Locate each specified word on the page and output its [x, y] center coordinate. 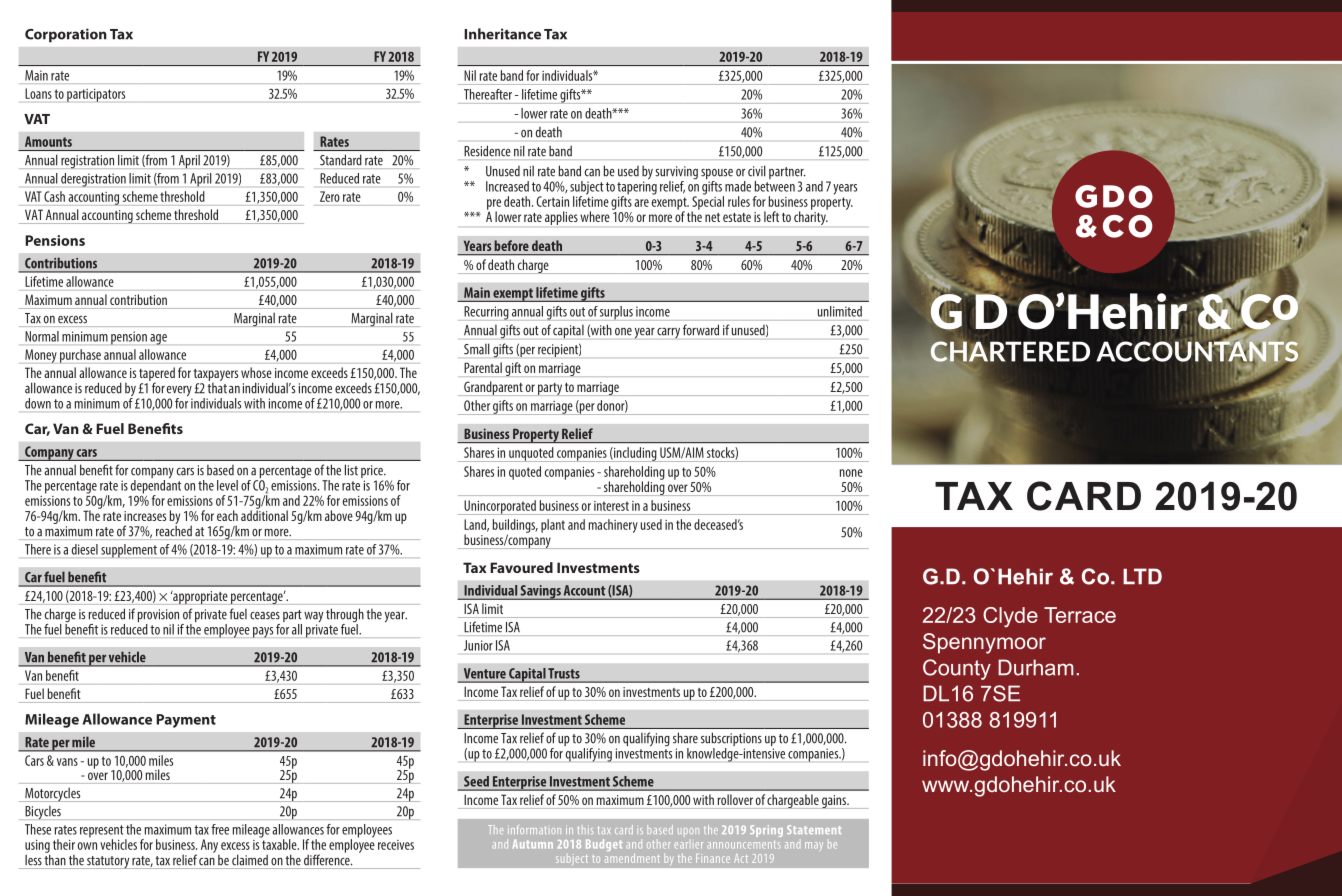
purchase [80, 356]
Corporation [66, 35]
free [220, 829]
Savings [540, 592]
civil [757, 171]
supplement [129, 551]
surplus [616, 313]
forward [701, 330]
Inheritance [502, 34]
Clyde [1010, 617]
